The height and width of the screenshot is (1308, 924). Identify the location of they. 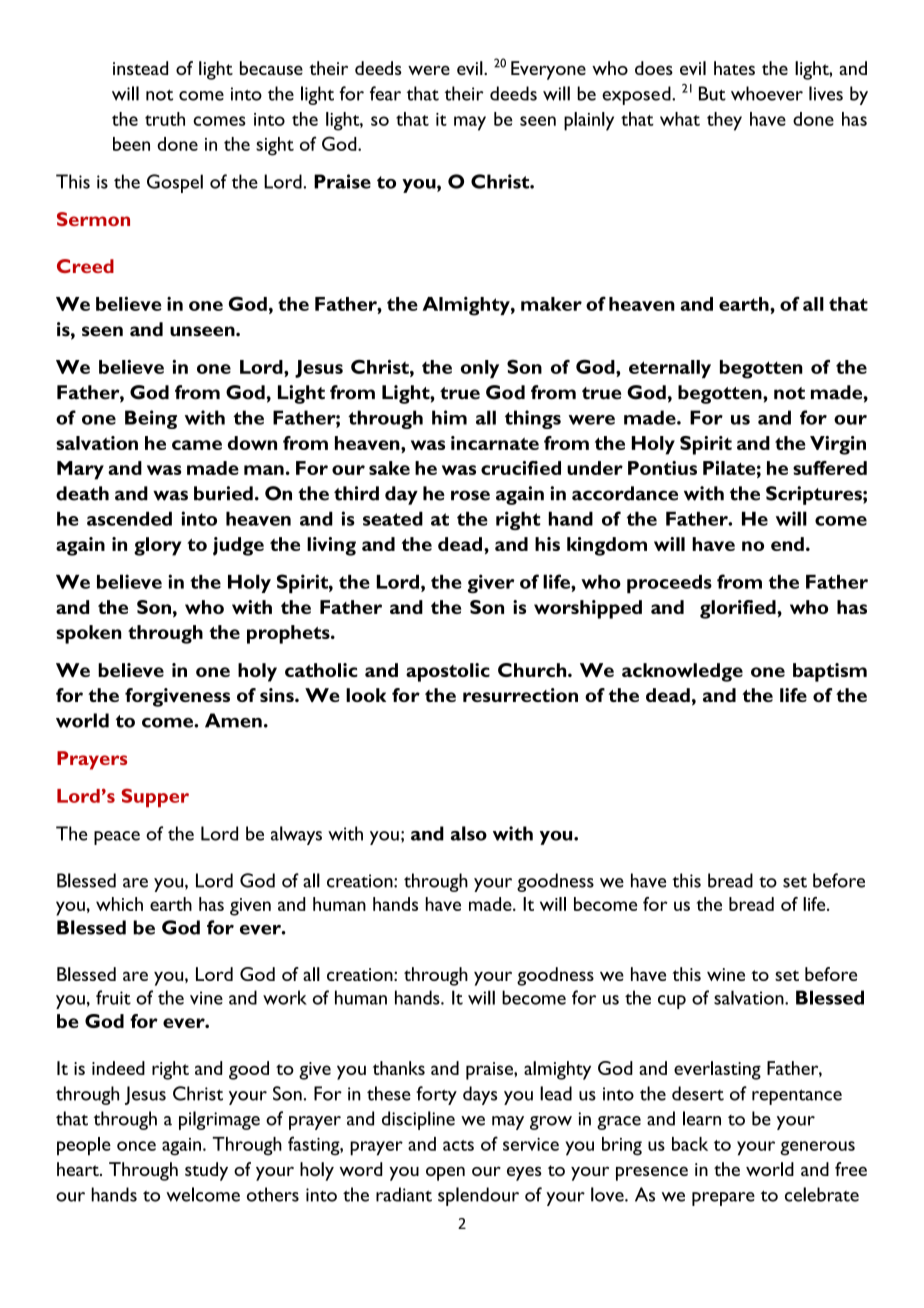
(724, 121).
